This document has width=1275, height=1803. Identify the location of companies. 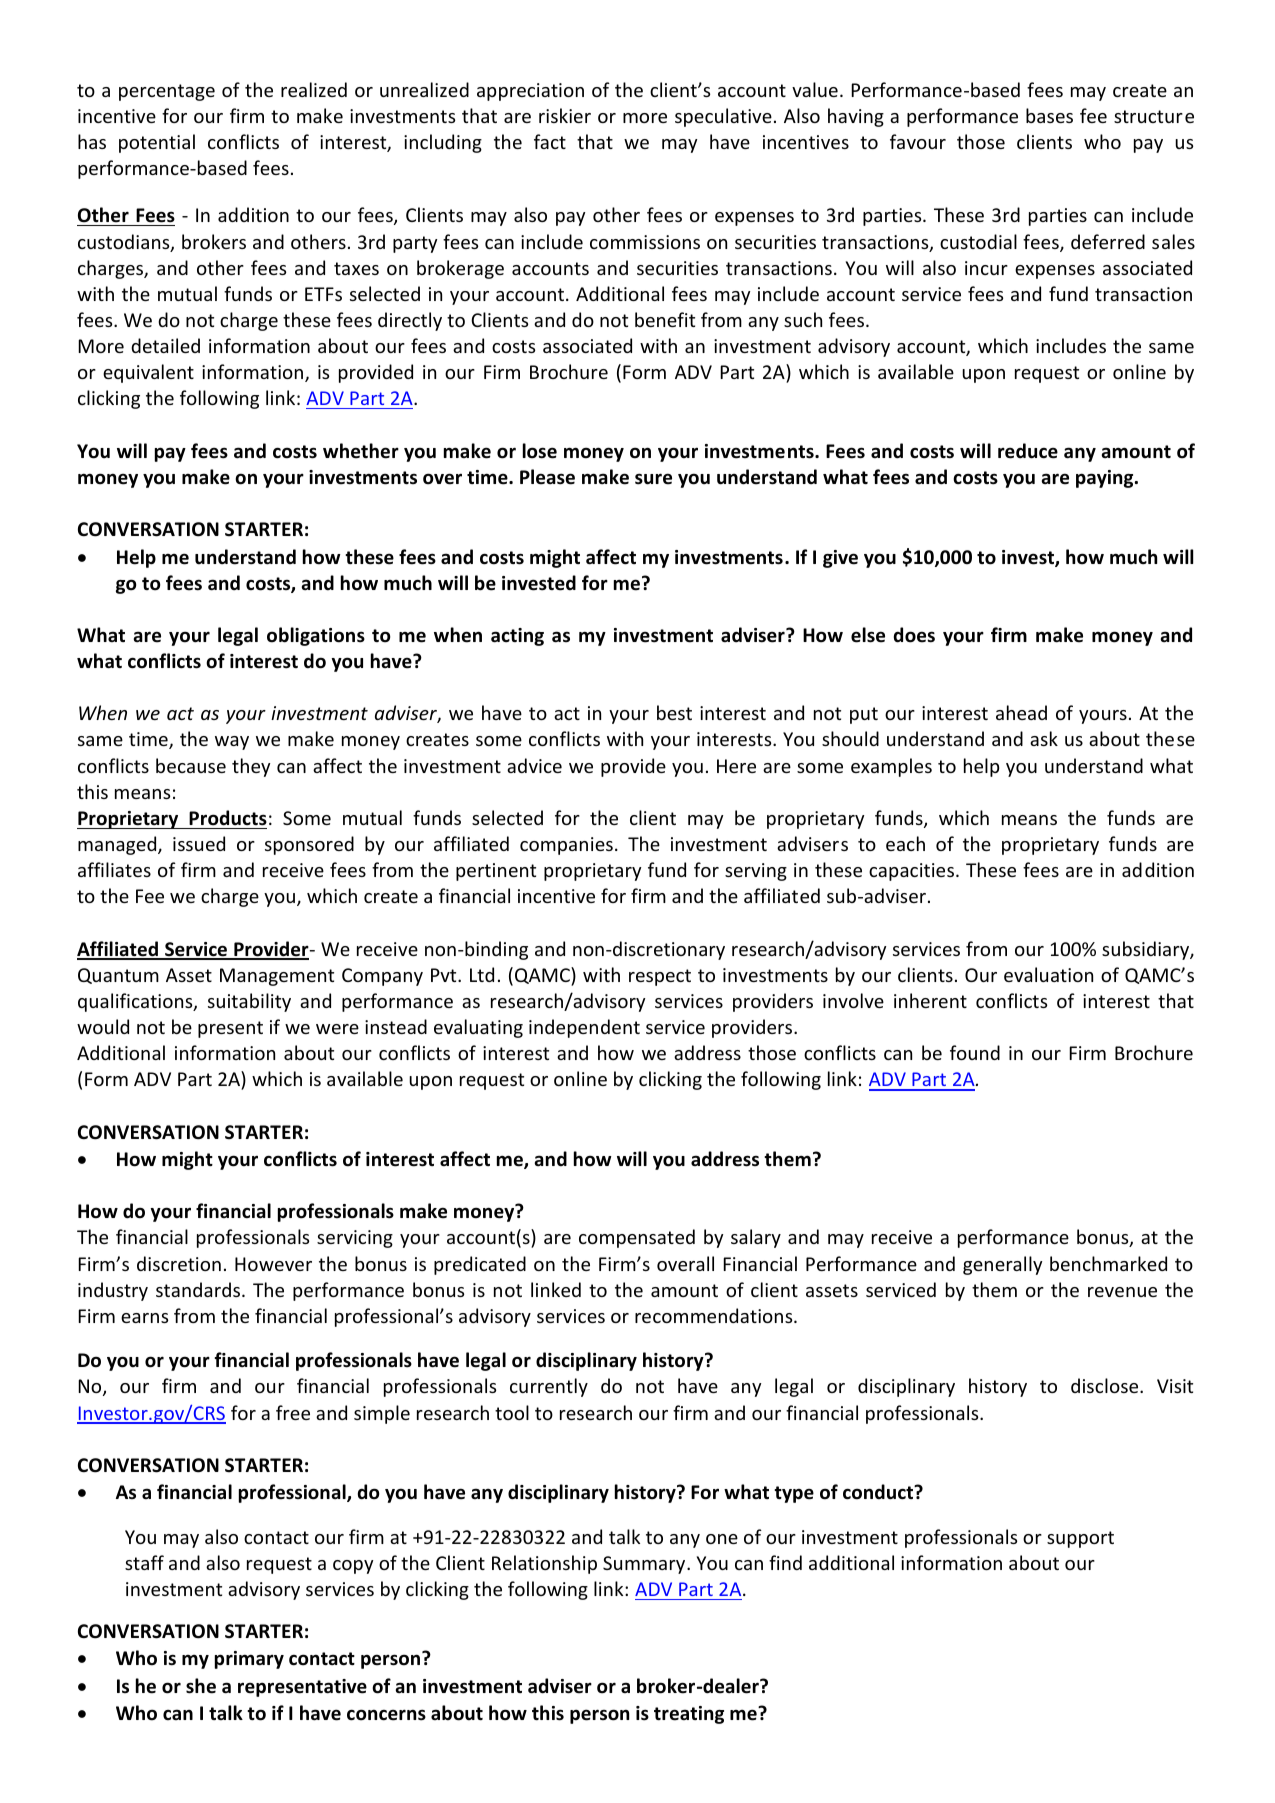
(566, 846).
